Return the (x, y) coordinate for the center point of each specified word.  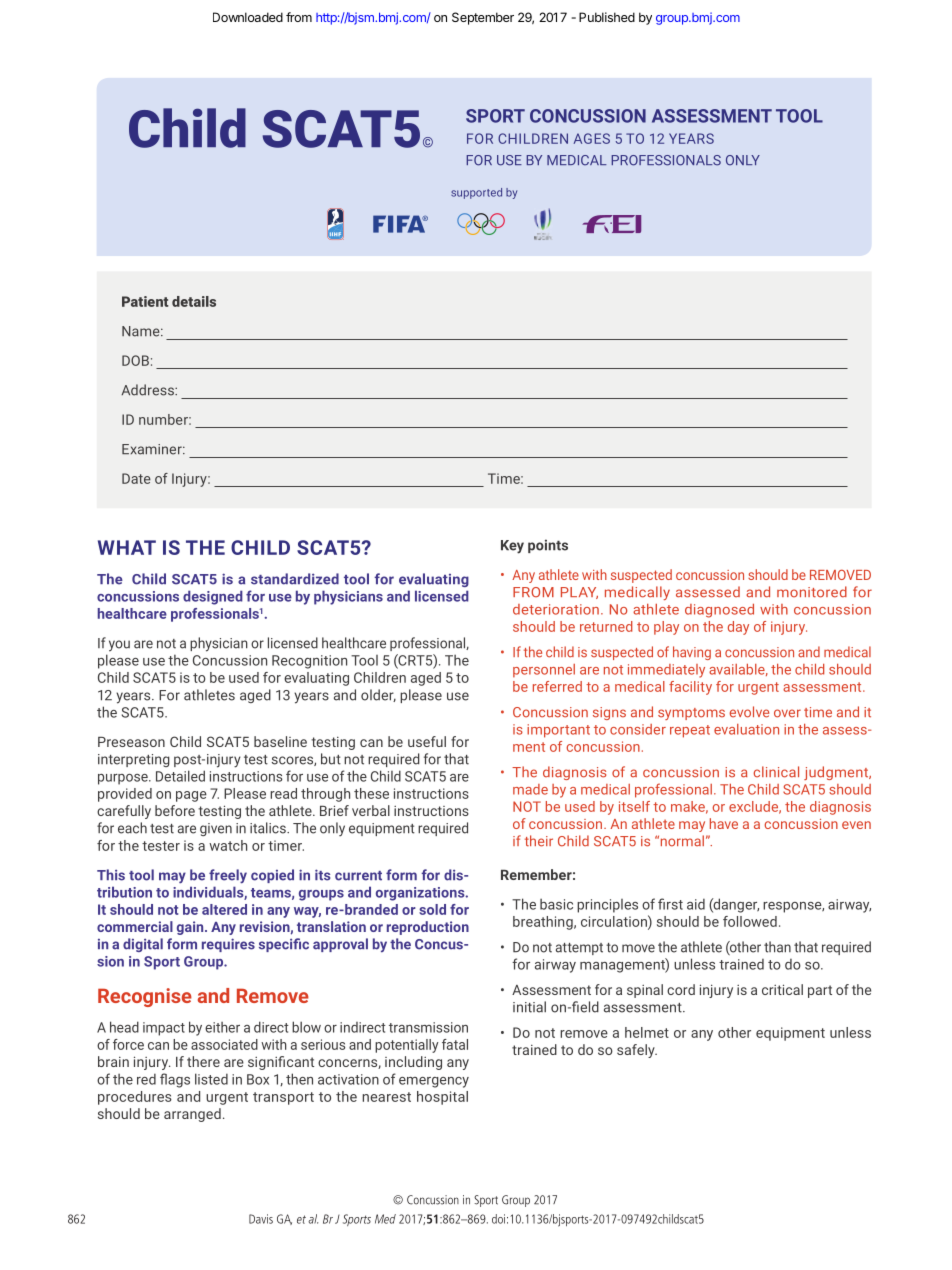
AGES (592, 138)
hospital (442, 1098)
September (483, 18)
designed (213, 597)
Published (607, 17)
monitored (812, 592)
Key (512, 547)
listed (211, 1079)
